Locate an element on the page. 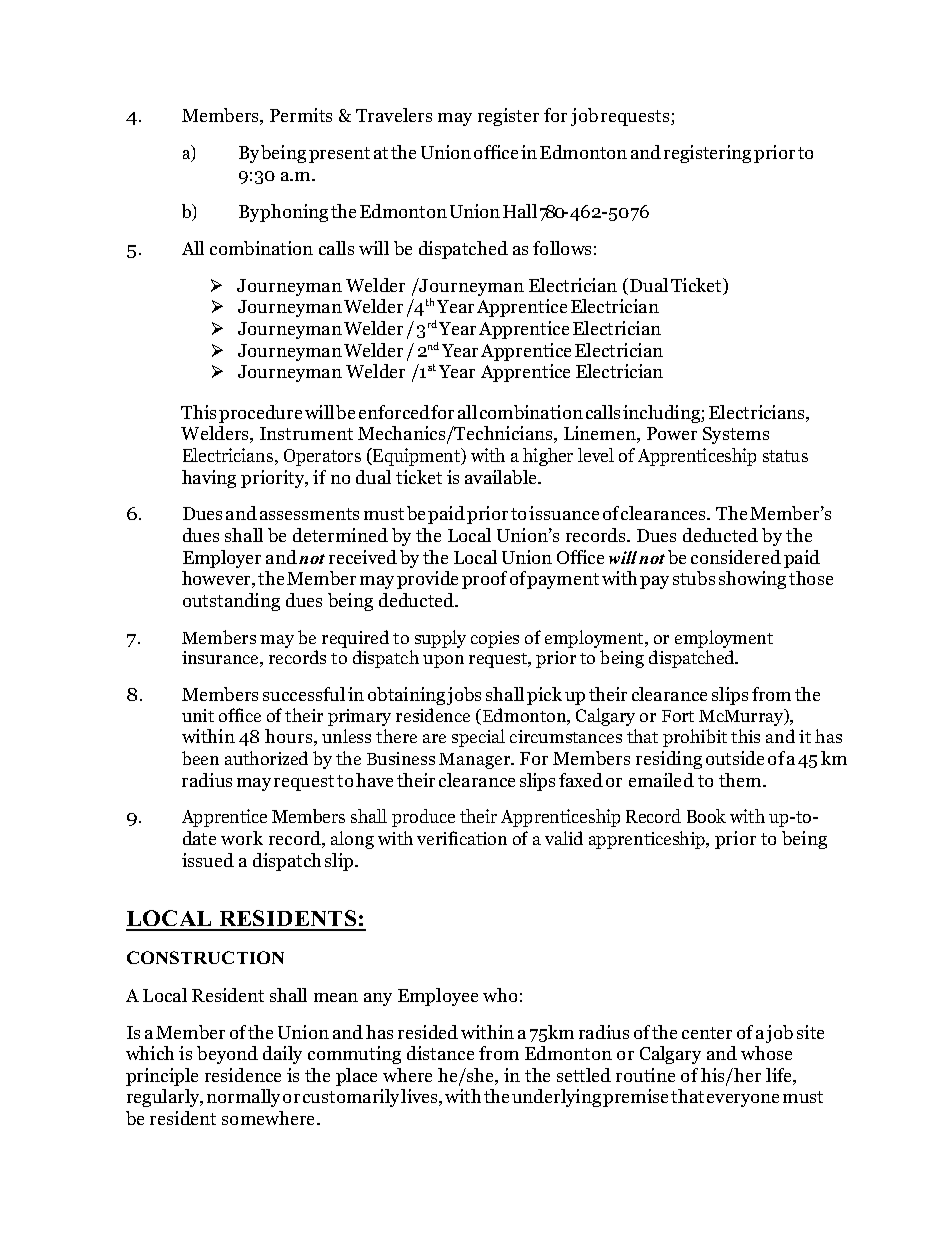  Systems is located at coordinates (736, 435).
